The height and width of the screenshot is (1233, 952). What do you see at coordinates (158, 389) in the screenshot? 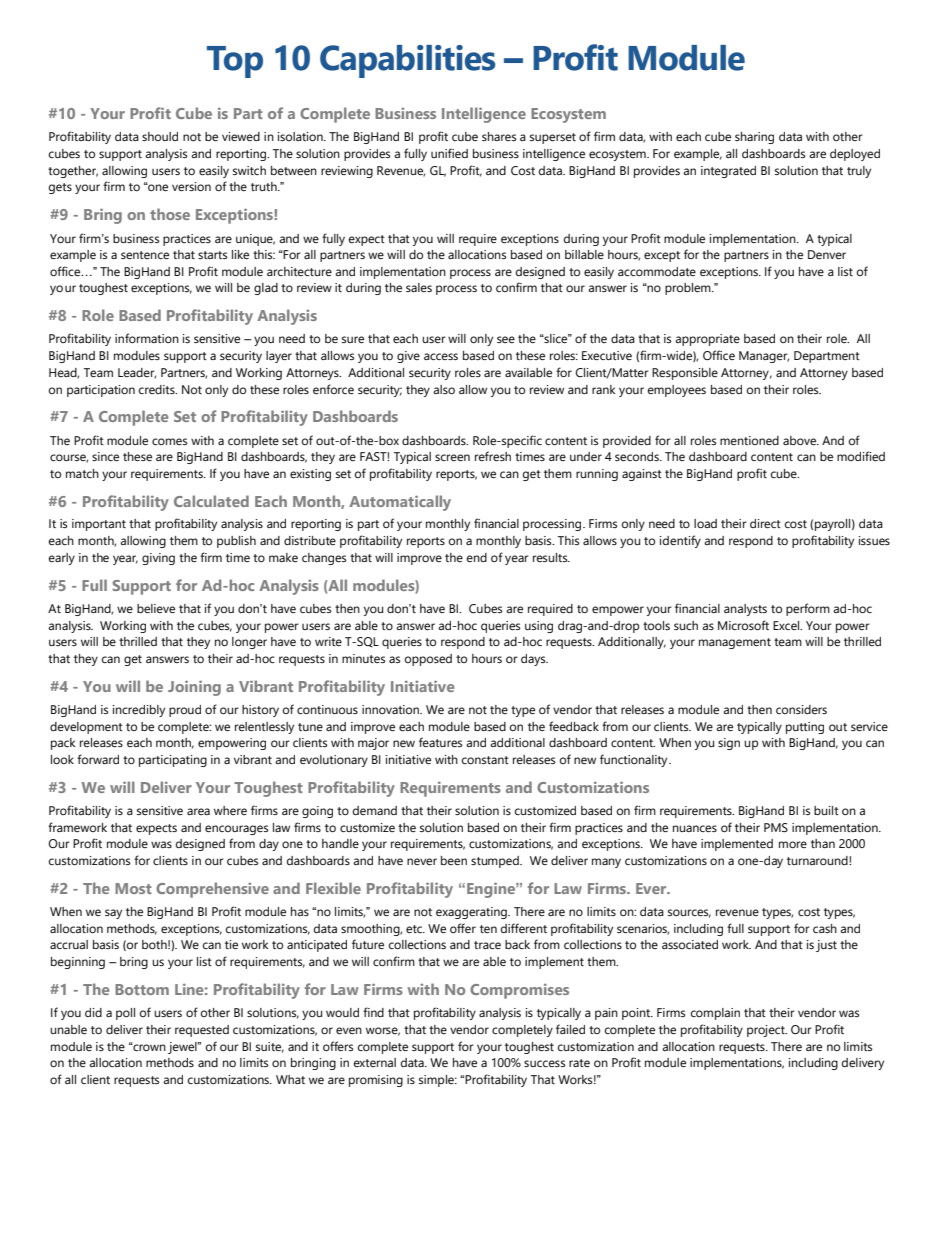
I see `credits` at bounding box center [158, 389].
